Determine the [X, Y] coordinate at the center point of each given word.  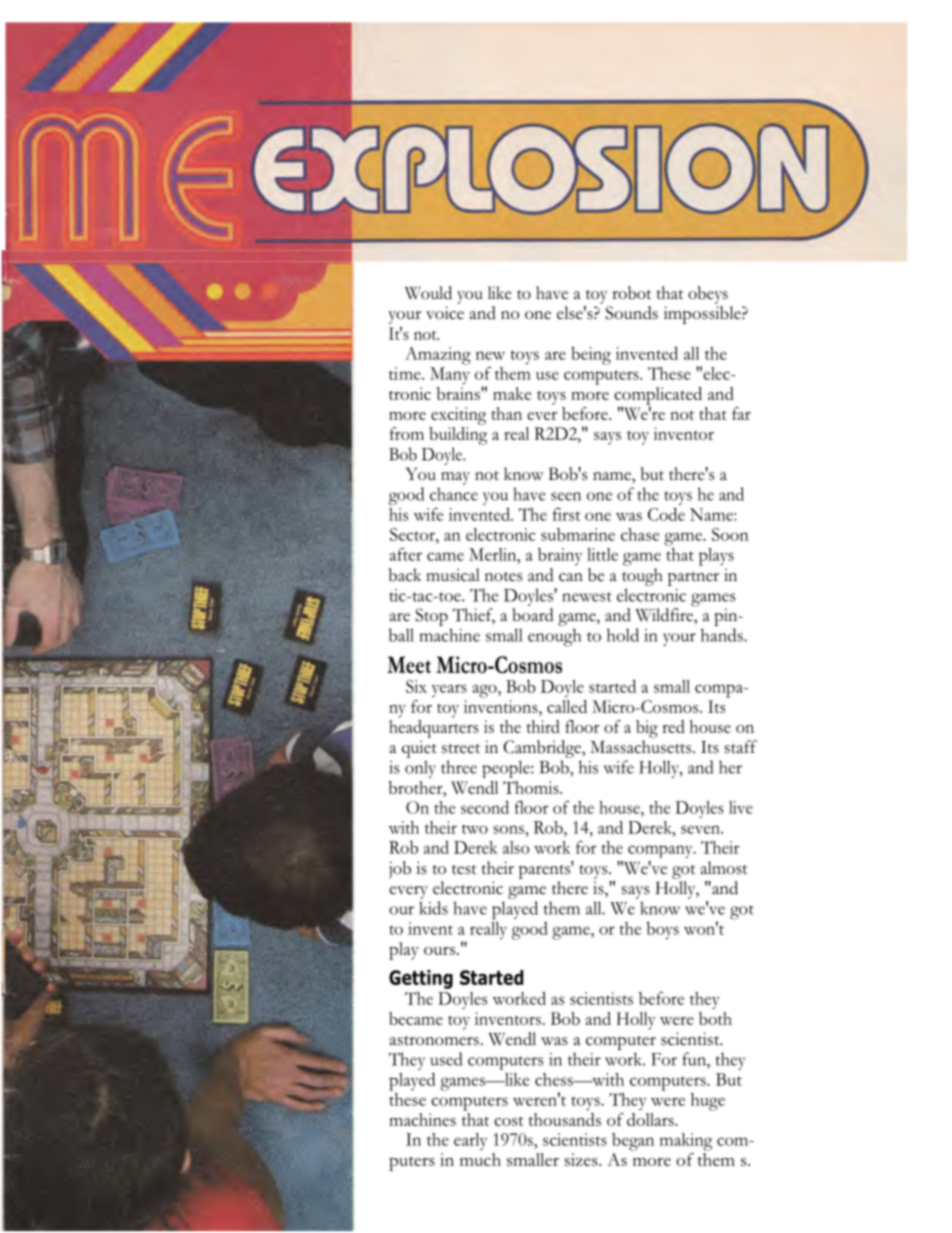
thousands [565, 1118]
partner [693, 579]
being [591, 356]
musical [453, 575]
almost [724, 868]
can [571, 577]
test [464, 870]
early [470, 1141]
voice [445, 313]
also [516, 847]
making [686, 1142]
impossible [703, 315]
